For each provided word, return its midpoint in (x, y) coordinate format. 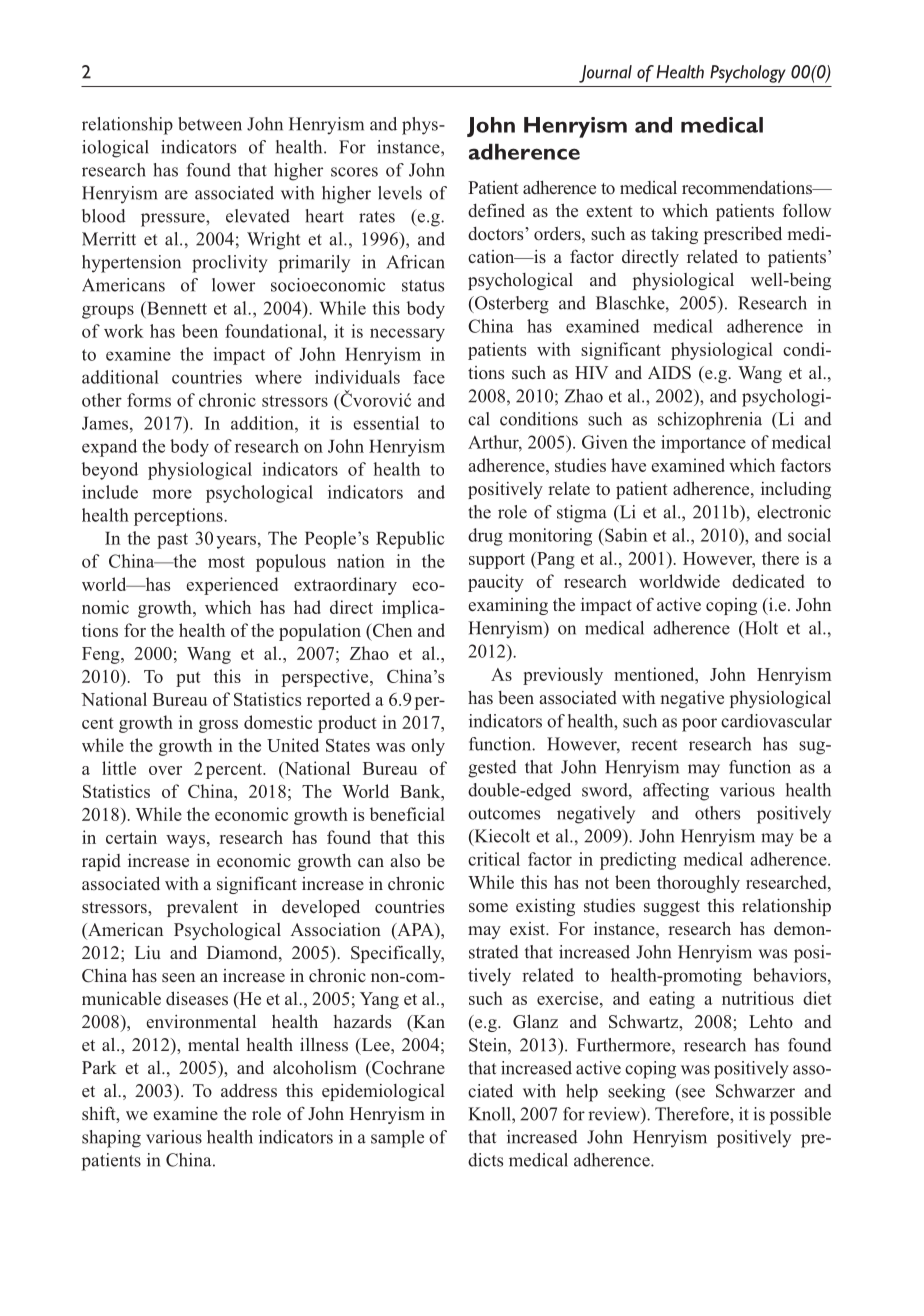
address (249, 1090)
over (165, 770)
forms (149, 400)
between (210, 124)
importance (703, 444)
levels (400, 193)
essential (386, 423)
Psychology (748, 74)
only (428, 747)
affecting (676, 792)
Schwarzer (755, 1091)
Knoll (490, 1114)
